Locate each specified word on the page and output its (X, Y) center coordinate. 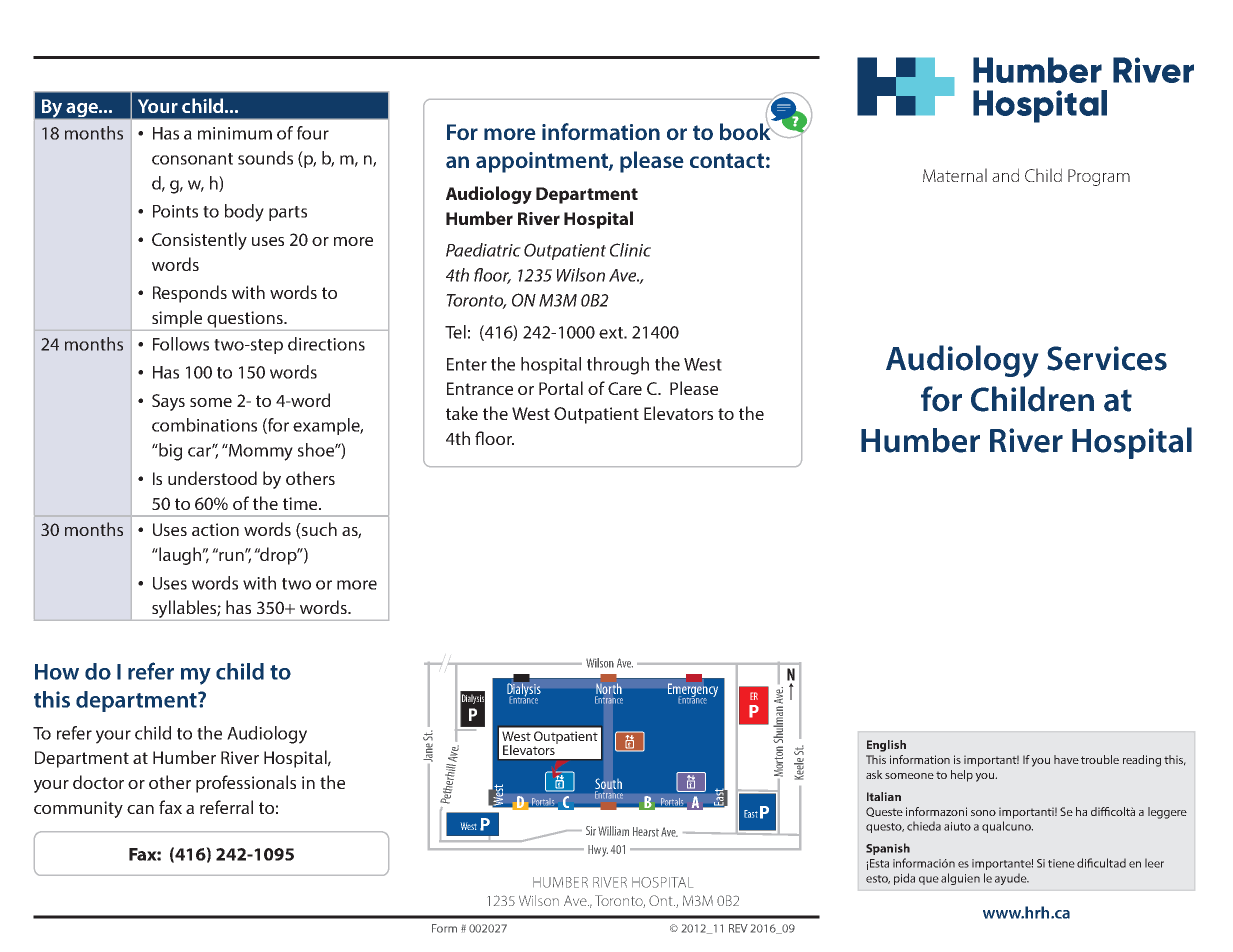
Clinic (630, 250)
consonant (192, 159)
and (1005, 175)
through (618, 366)
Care (625, 388)
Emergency (693, 691)
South (608, 783)
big (169, 452)
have (1066, 759)
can (140, 809)
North (609, 688)
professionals (246, 784)
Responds (190, 294)
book (746, 131)
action (215, 529)
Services (1107, 358)
